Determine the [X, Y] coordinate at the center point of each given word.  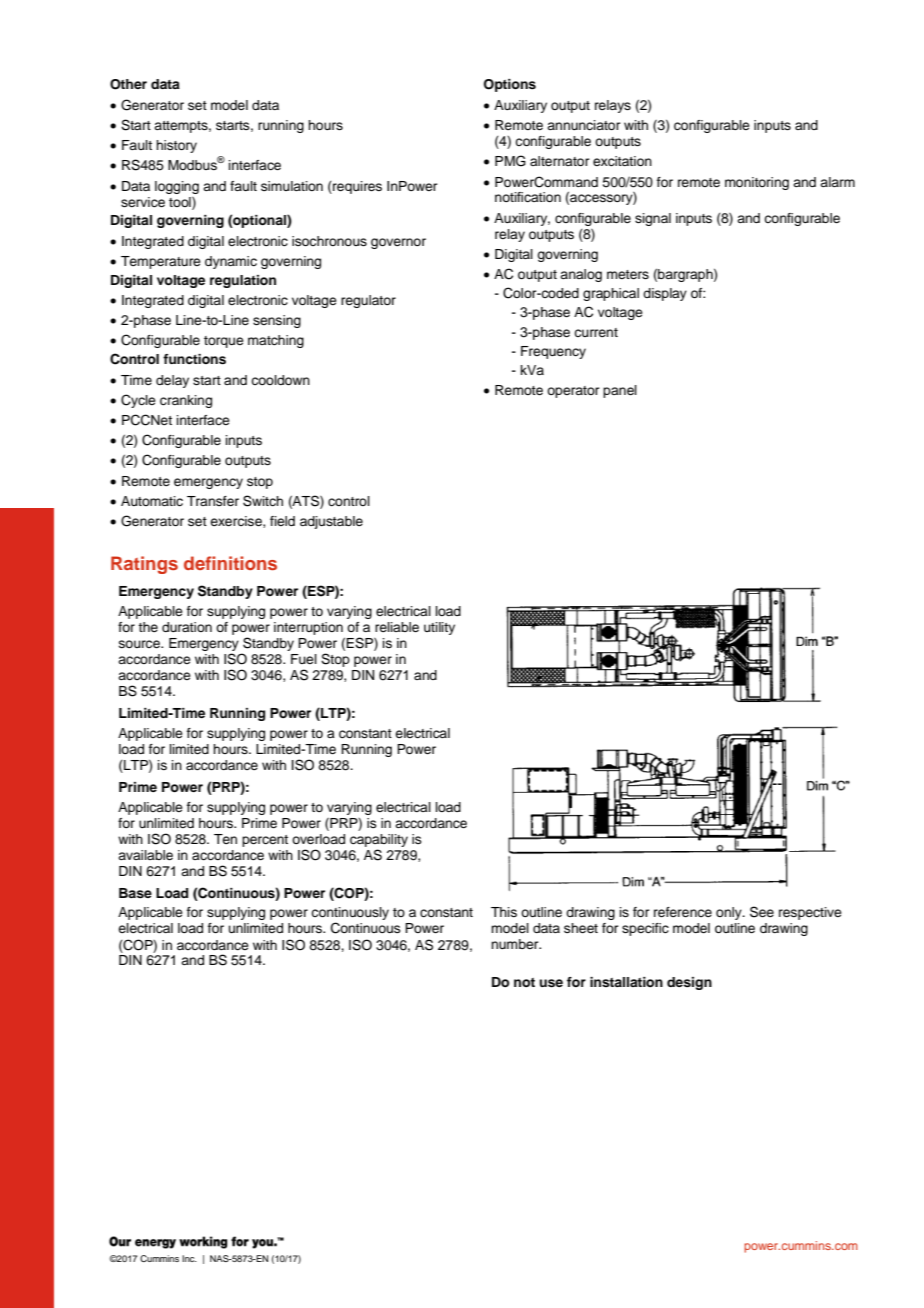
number [516, 944]
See [762, 912]
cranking [186, 401]
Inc [189, 1258]
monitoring [757, 183]
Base [135, 893]
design [689, 983]
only [730, 913]
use [551, 983]
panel [620, 391]
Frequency [553, 352]
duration [187, 627]
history [176, 146]
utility [439, 628]
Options [510, 85]
